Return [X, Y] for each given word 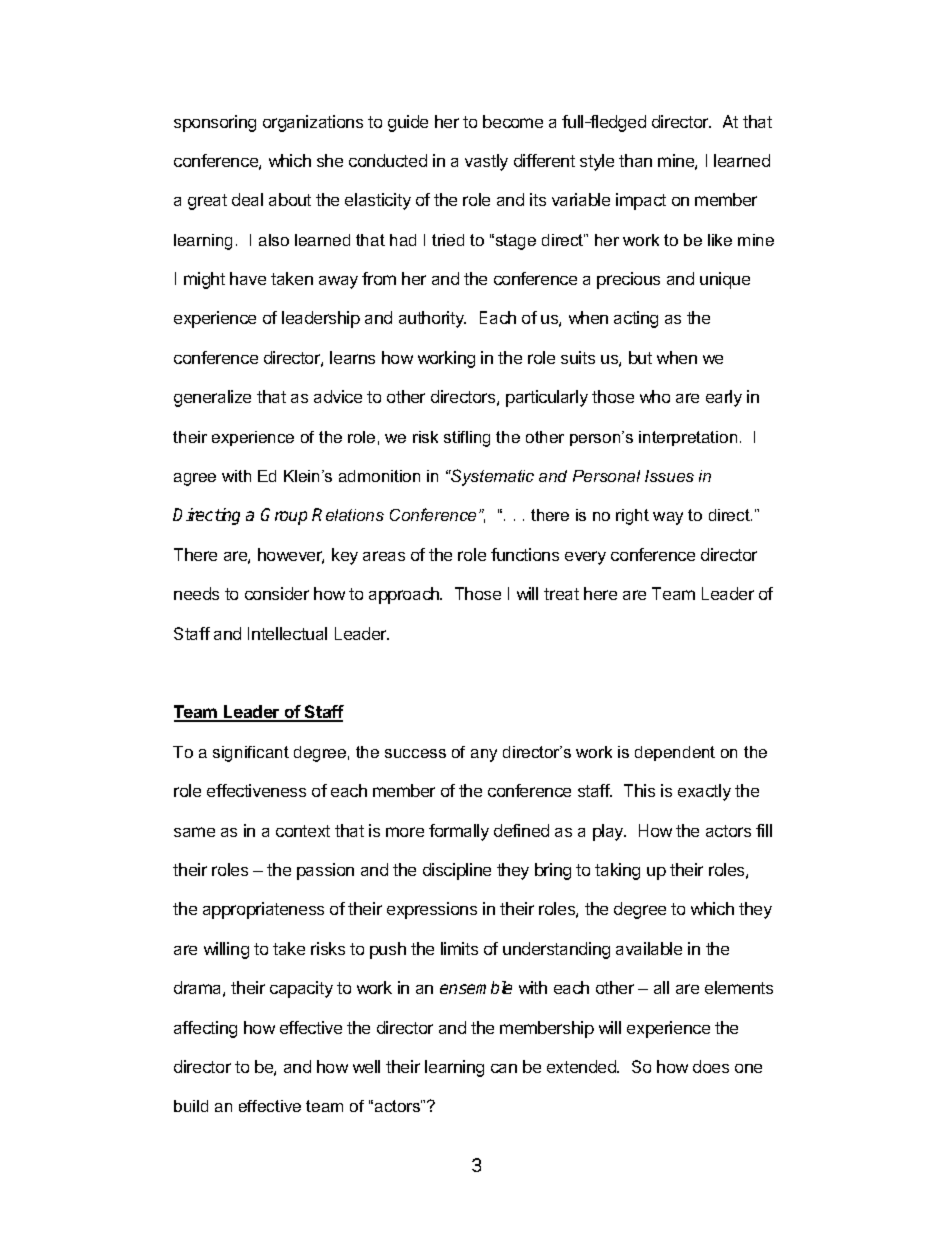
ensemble [476, 987]
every [585, 558]
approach [405, 595]
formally [459, 832]
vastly [486, 162]
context [303, 831]
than [635, 160]
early [724, 398]
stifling [467, 439]
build [191, 1106]
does [711, 1066]
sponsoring [215, 123]
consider [277, 593]
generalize [212, 398]
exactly [704, 792]
